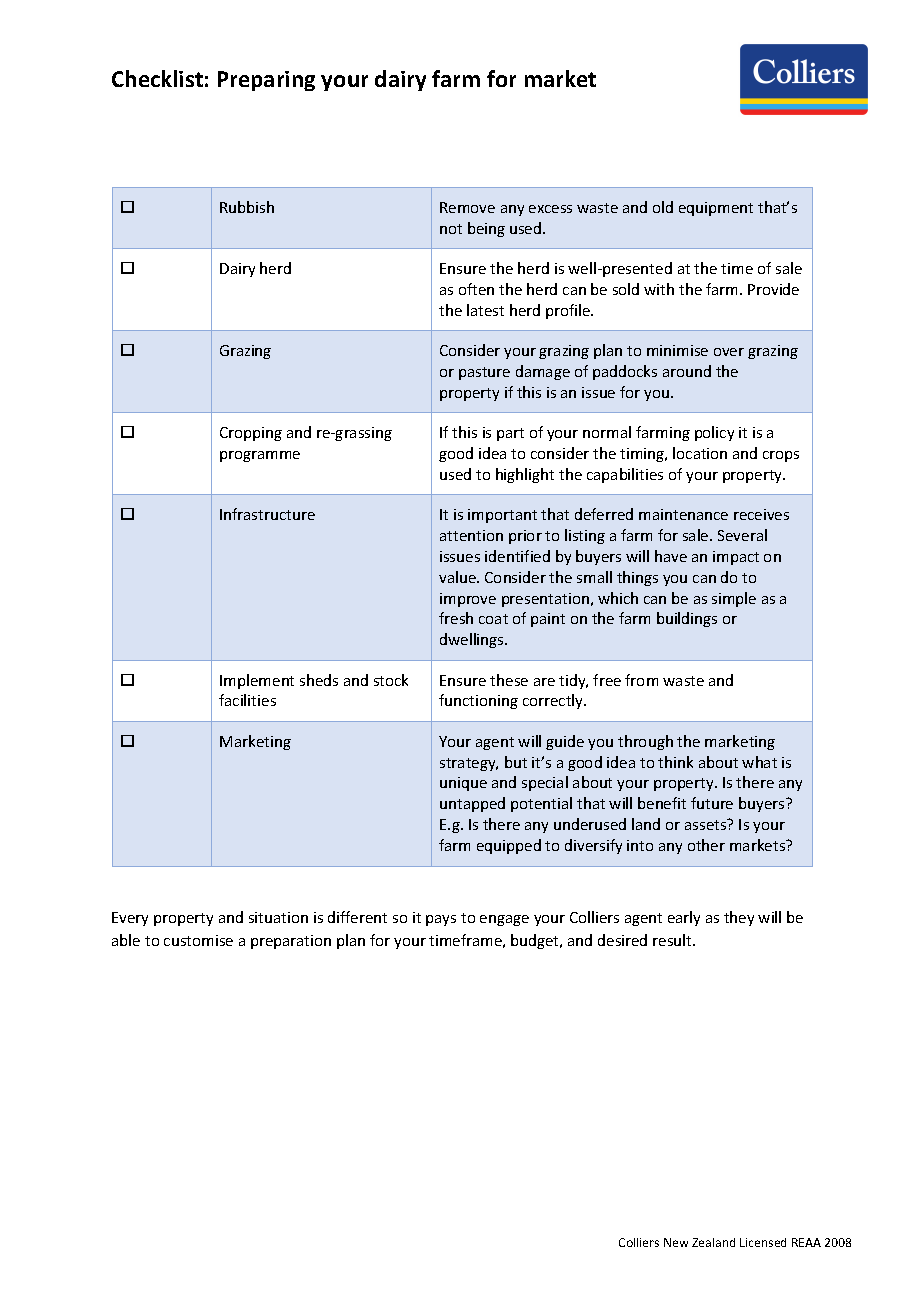 The height and width of the screenshot is (1308, 924). I want to click on preparation, so click(291, 942).
